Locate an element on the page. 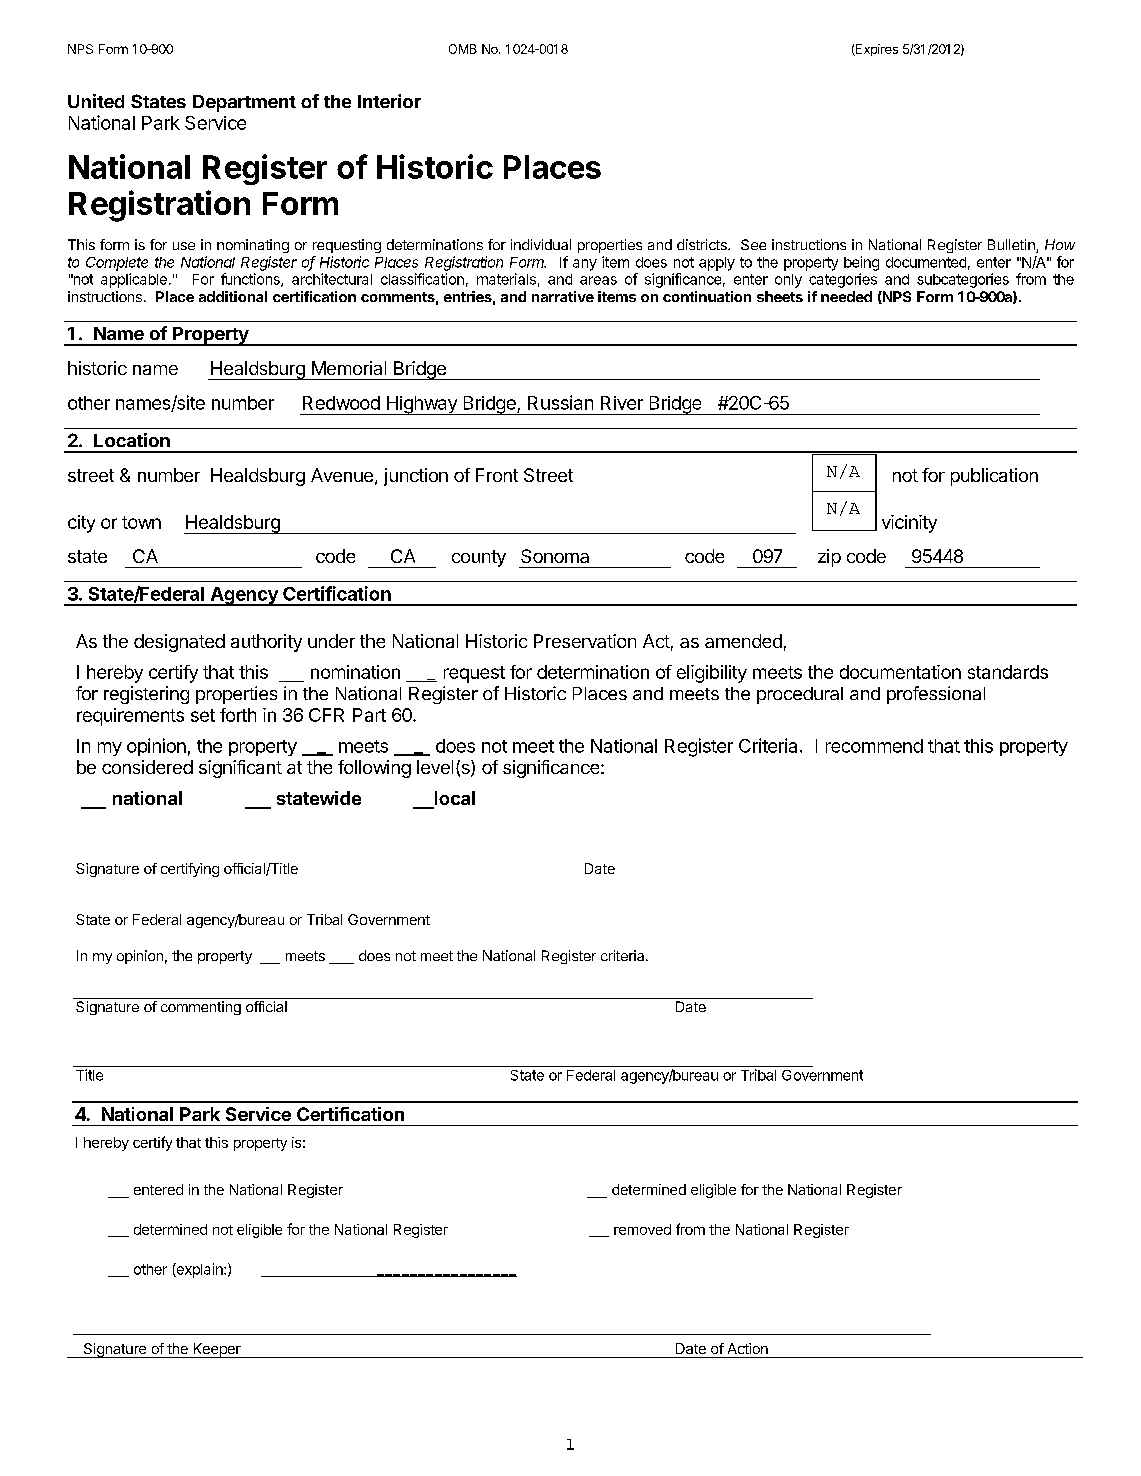 The height and width of the image is (1476, 1141). Front is located at coordinates (497, 475).
